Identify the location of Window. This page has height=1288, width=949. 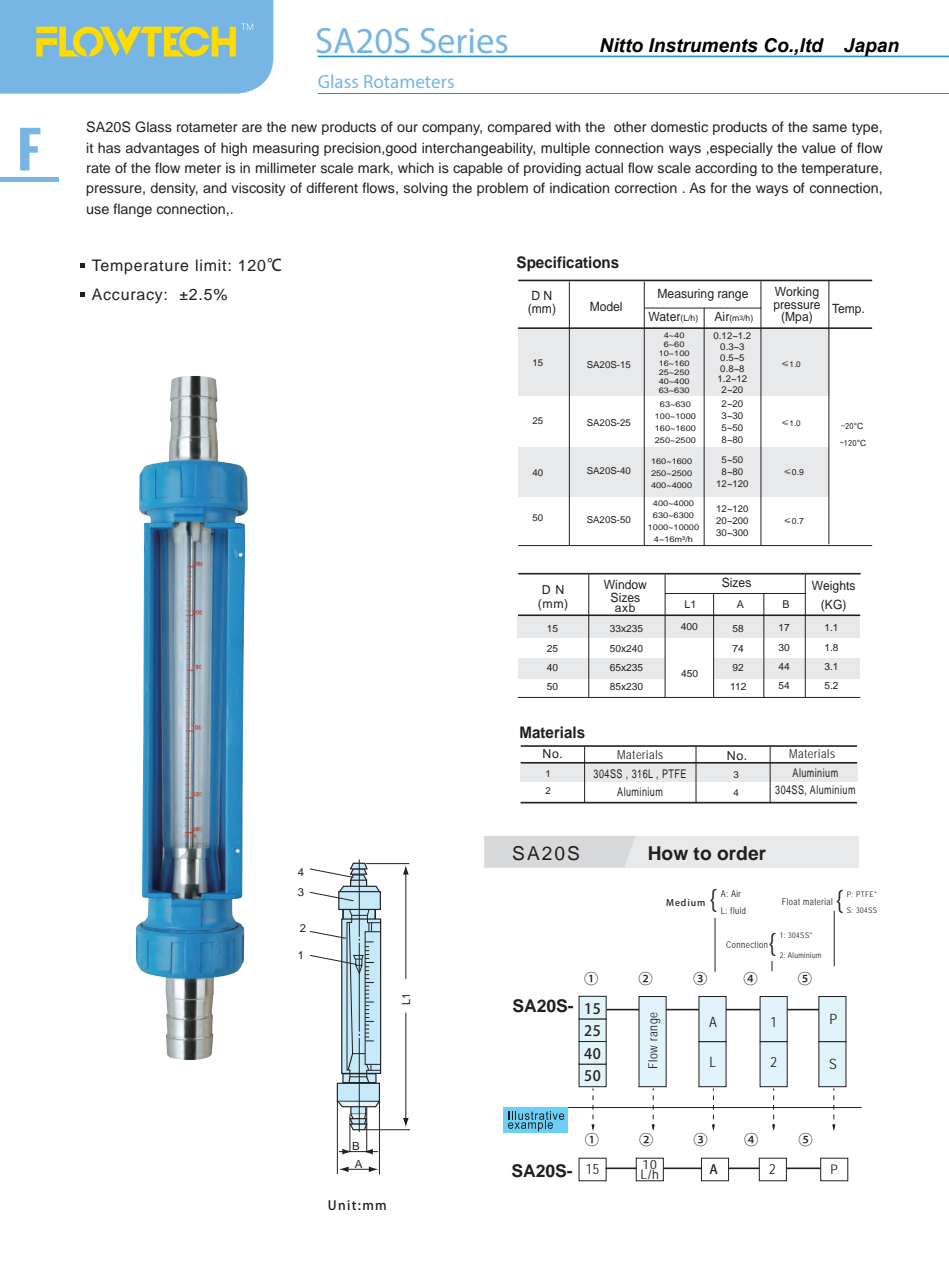
(625, 584).
